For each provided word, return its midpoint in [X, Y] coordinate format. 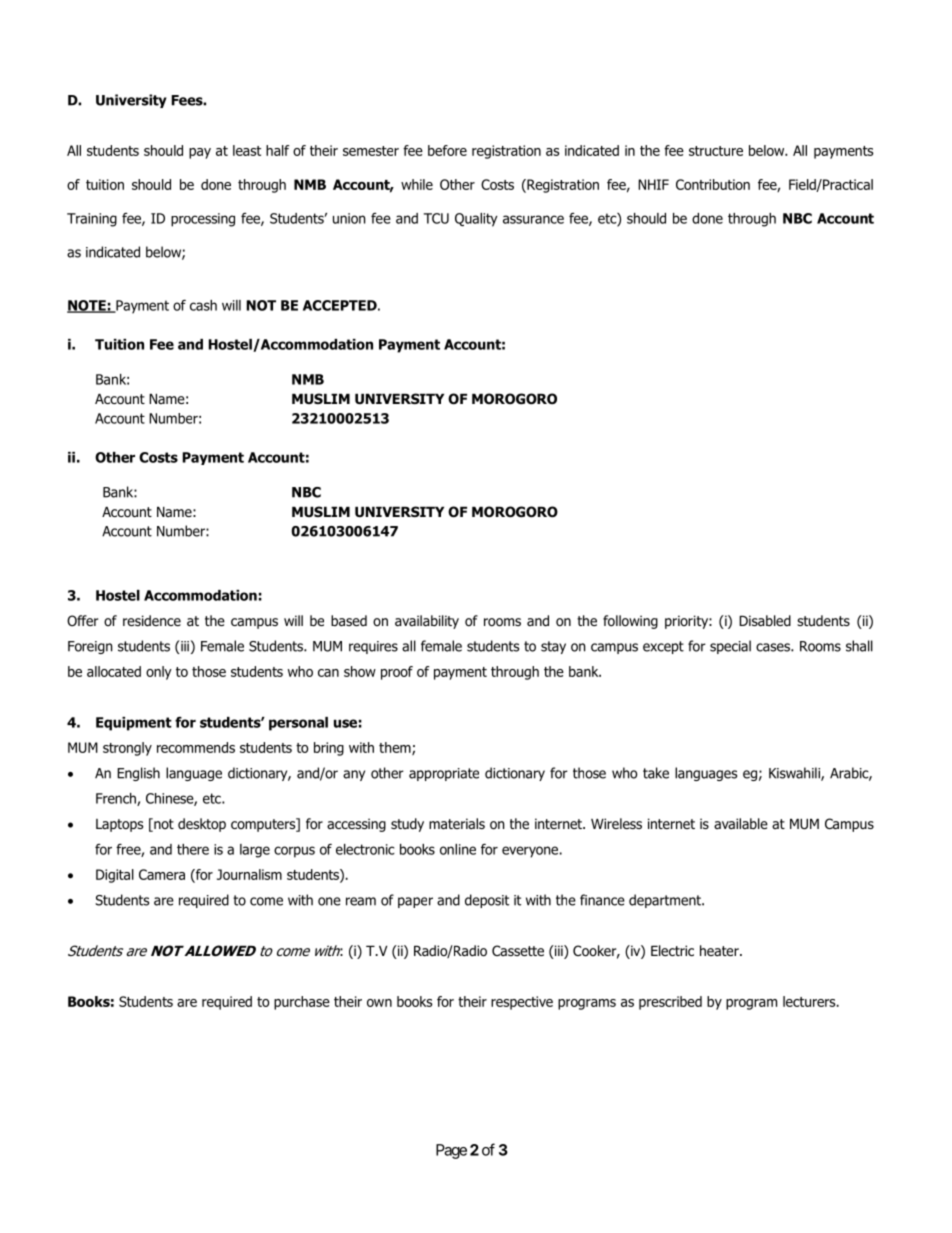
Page [451, 1151]
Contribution [713, 184]
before [447, 150]
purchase [302, 1003]
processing [203, 220]
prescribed [670, 1003]
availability [427, 622]
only [159, 673]
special [730, 647]
